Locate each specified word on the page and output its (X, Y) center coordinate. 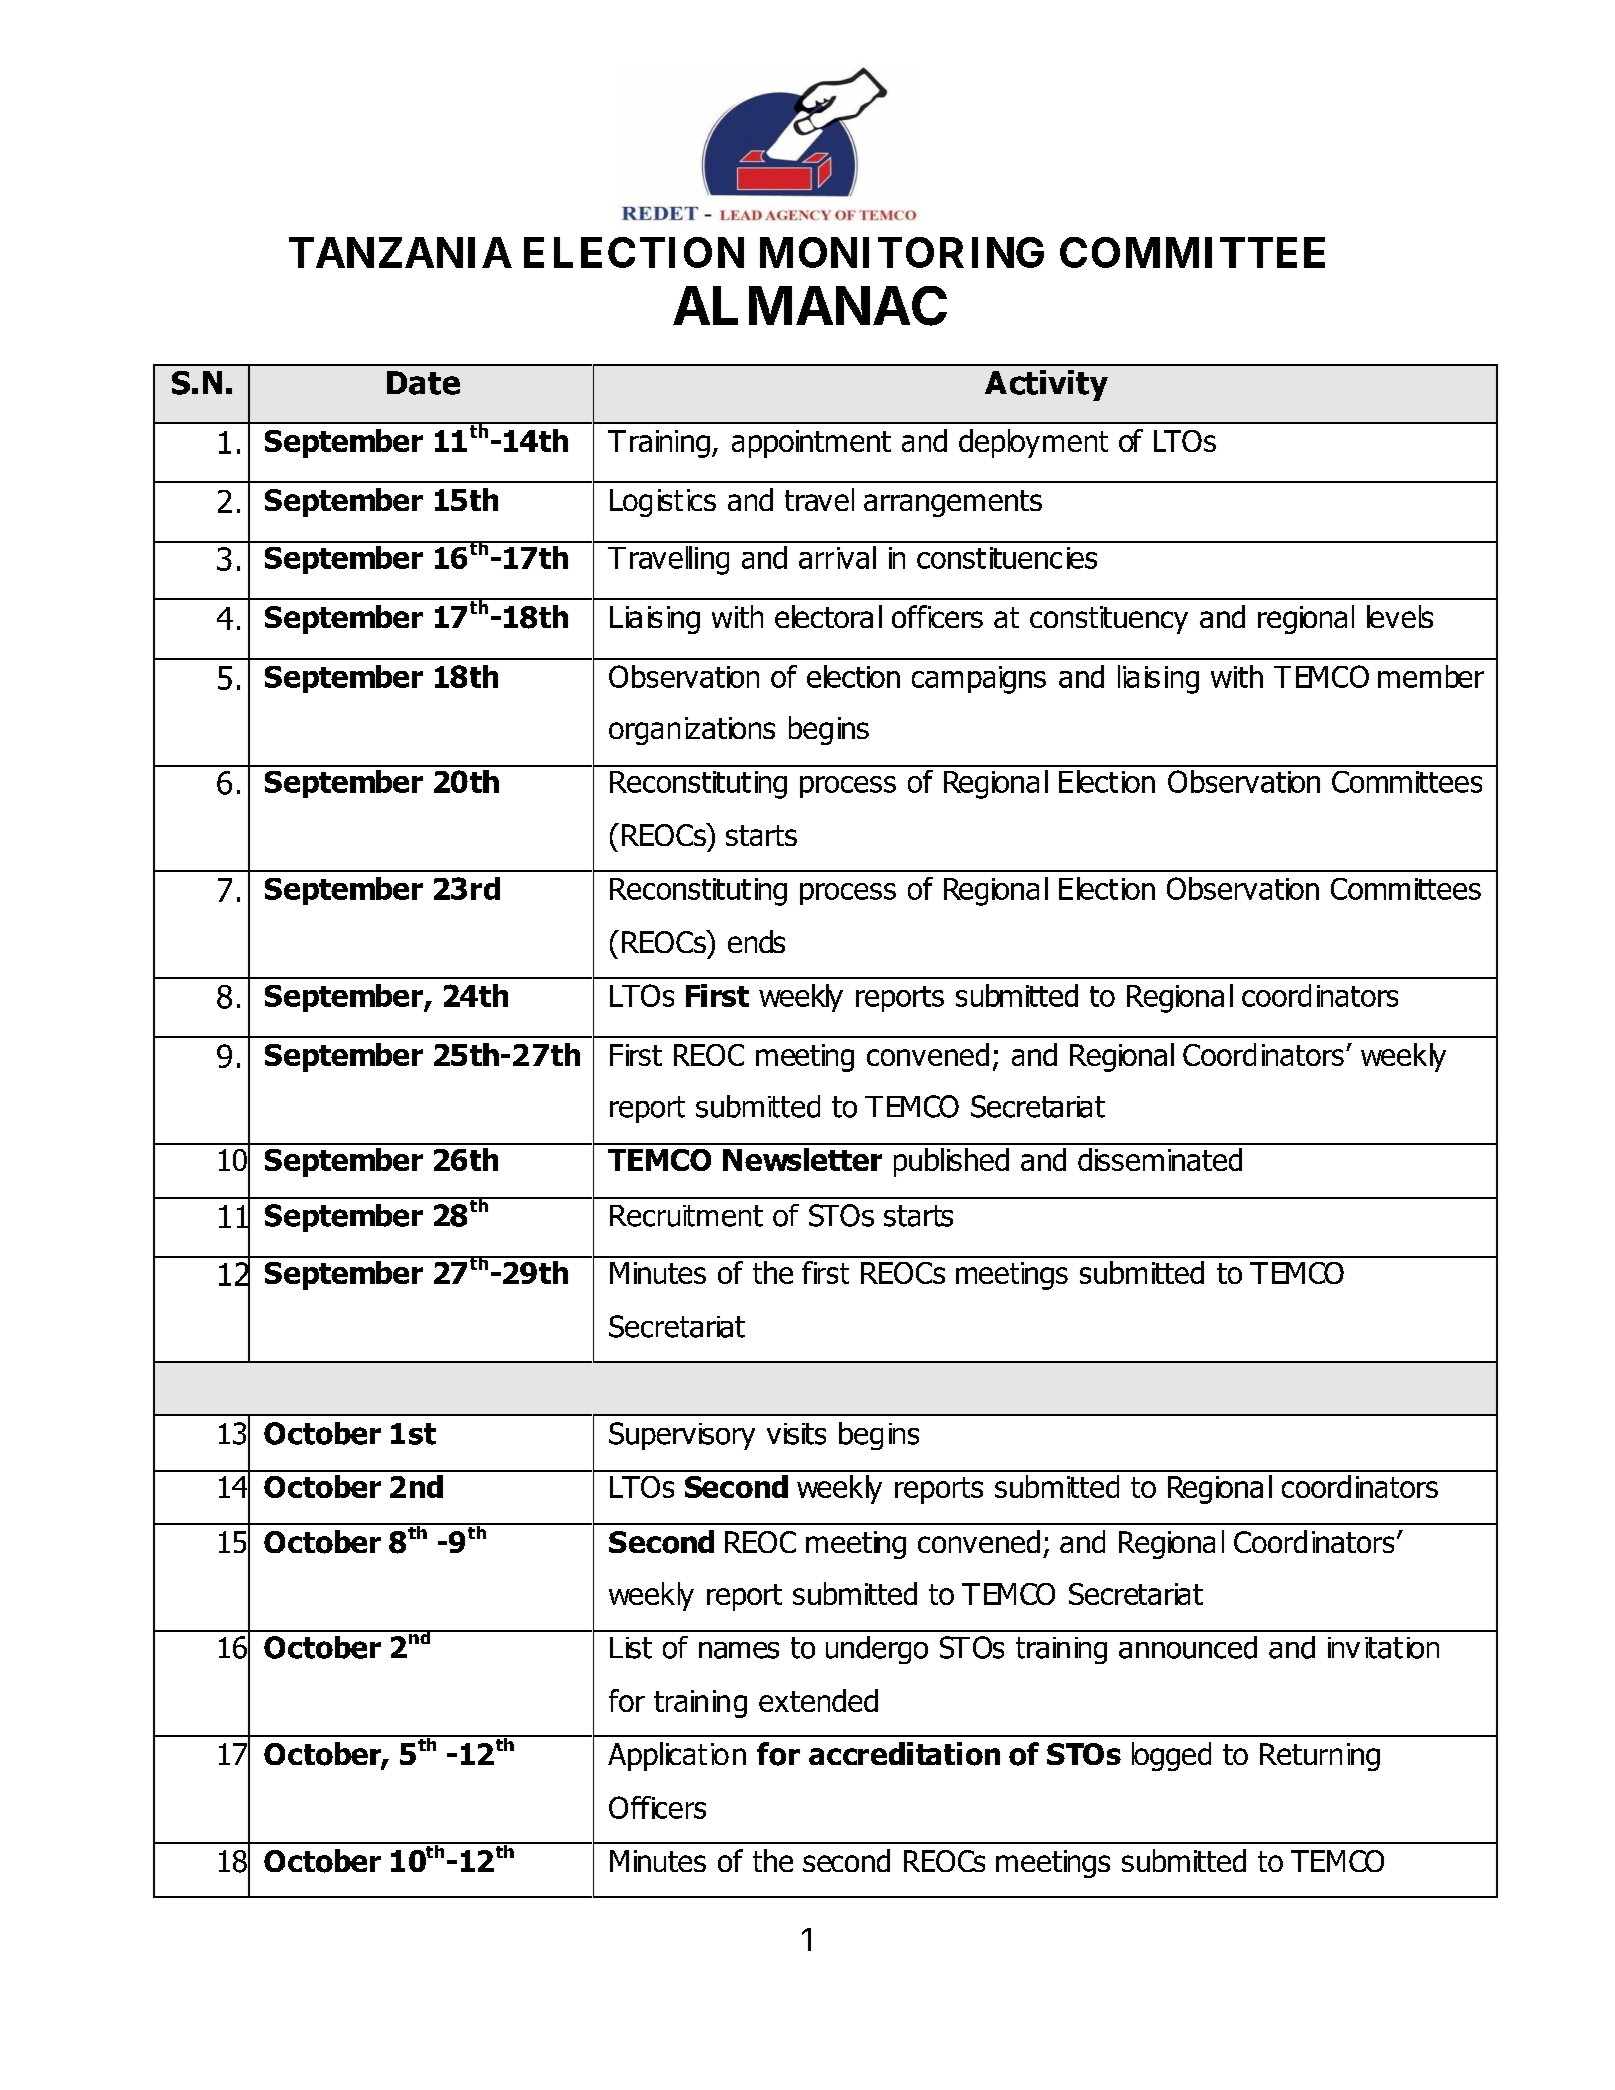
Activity (1046, 385)
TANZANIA (400, 252)
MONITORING (902, 252)
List (631, 1648)
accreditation (904, 1754)
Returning (1320, 1757)
